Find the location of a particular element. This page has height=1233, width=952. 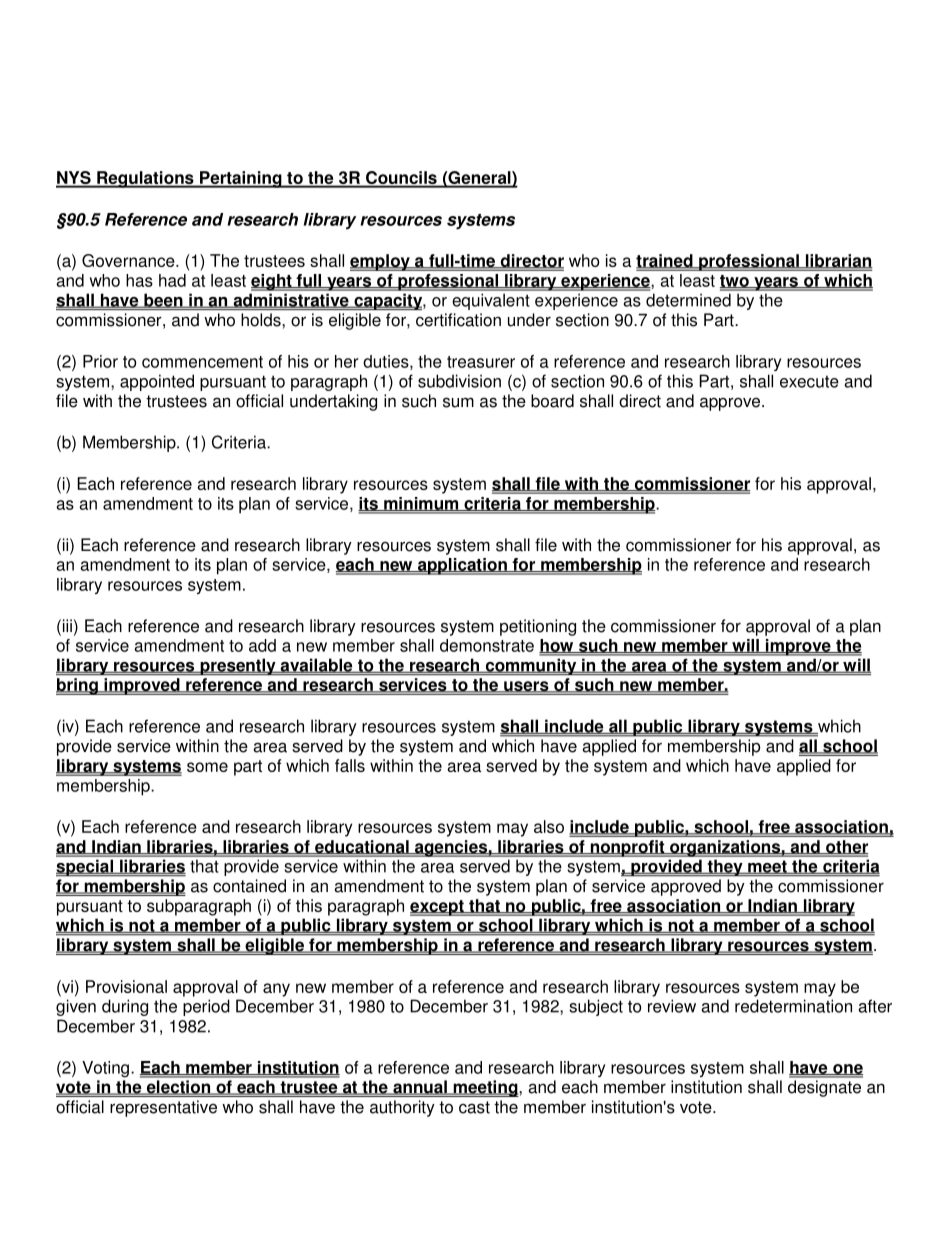

representative is located at coordinates (163, 1108).
